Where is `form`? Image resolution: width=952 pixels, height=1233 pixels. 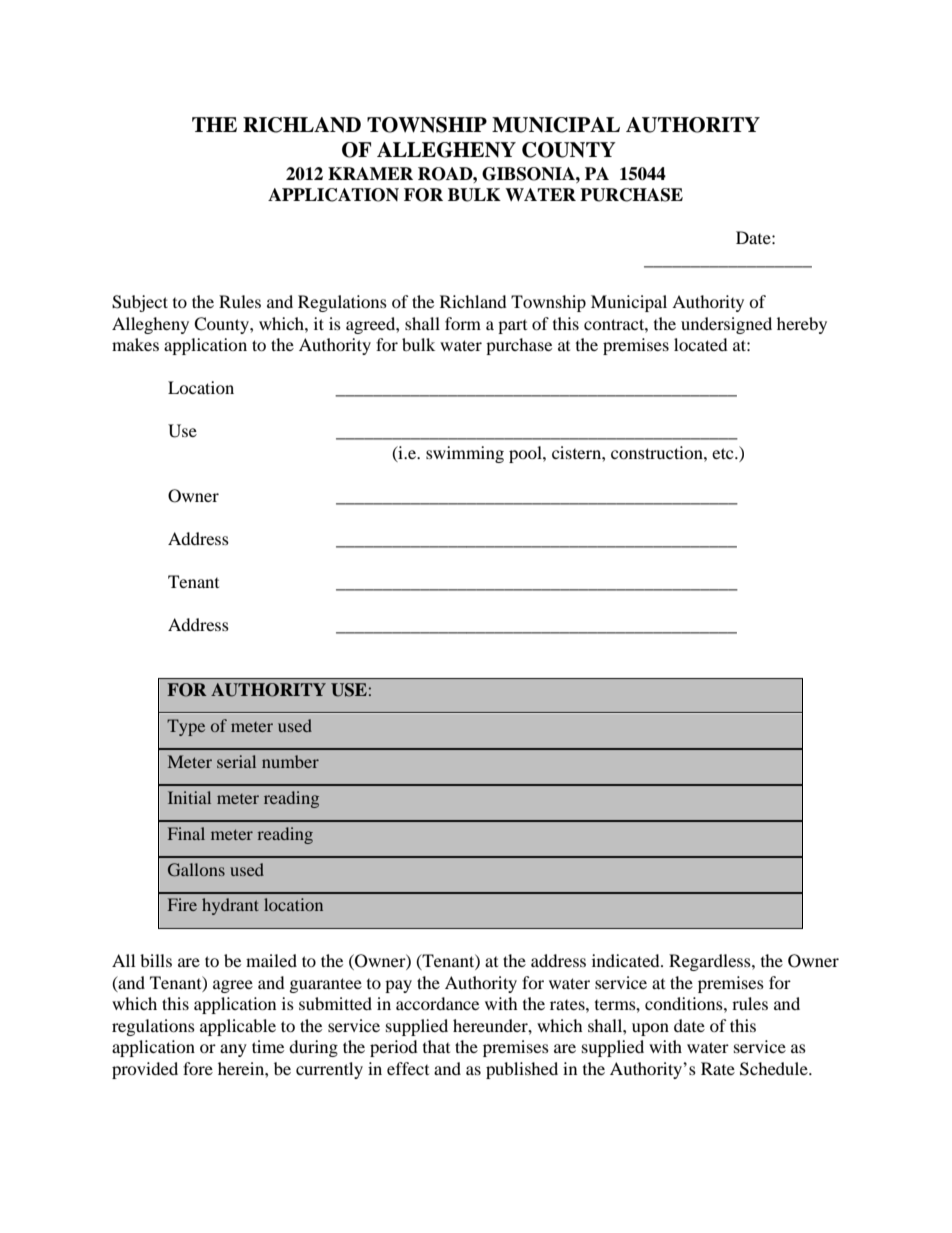 form is located at coordinates (463, 323).
